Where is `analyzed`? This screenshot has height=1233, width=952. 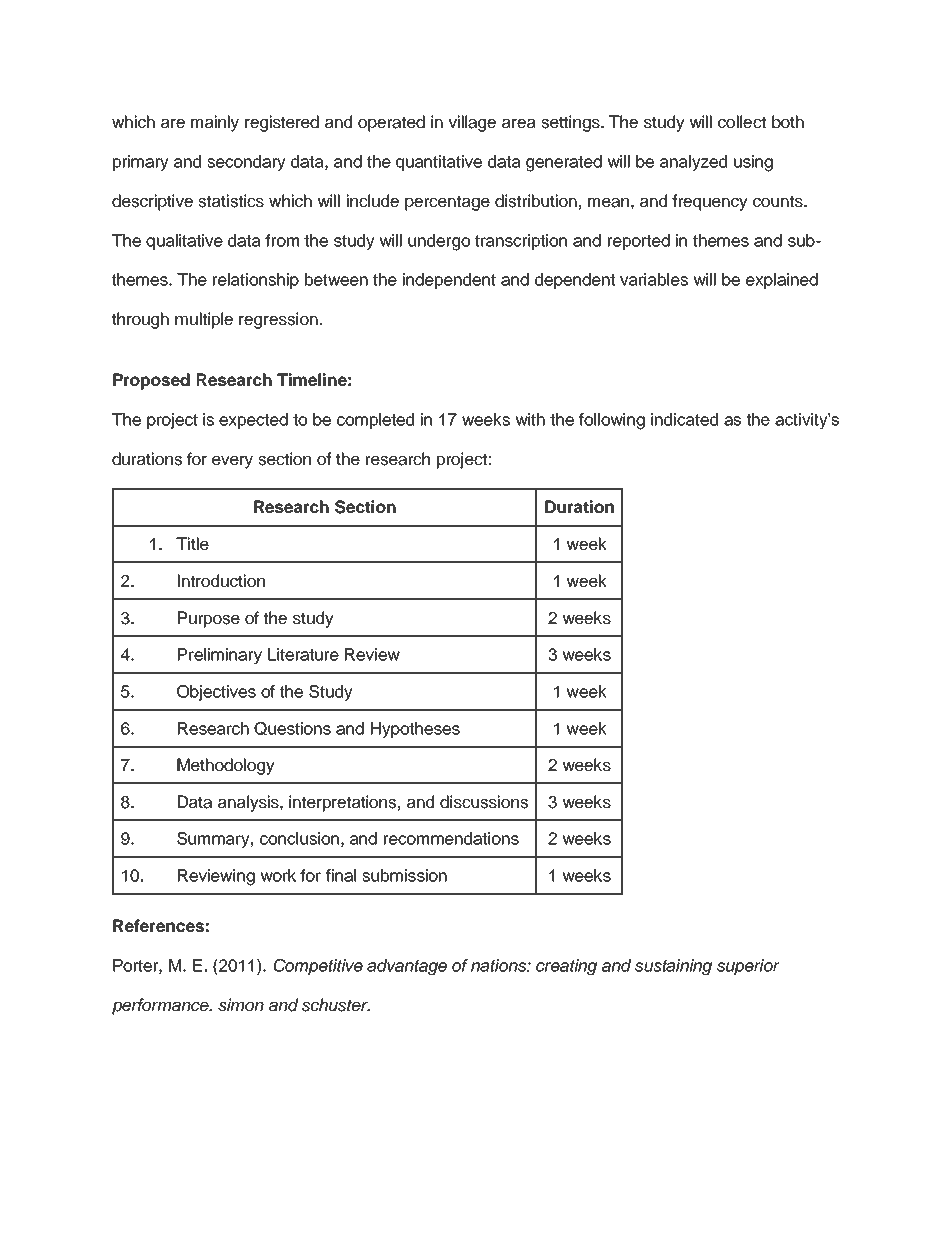
analyzed is located at coordinates (693, 163).
